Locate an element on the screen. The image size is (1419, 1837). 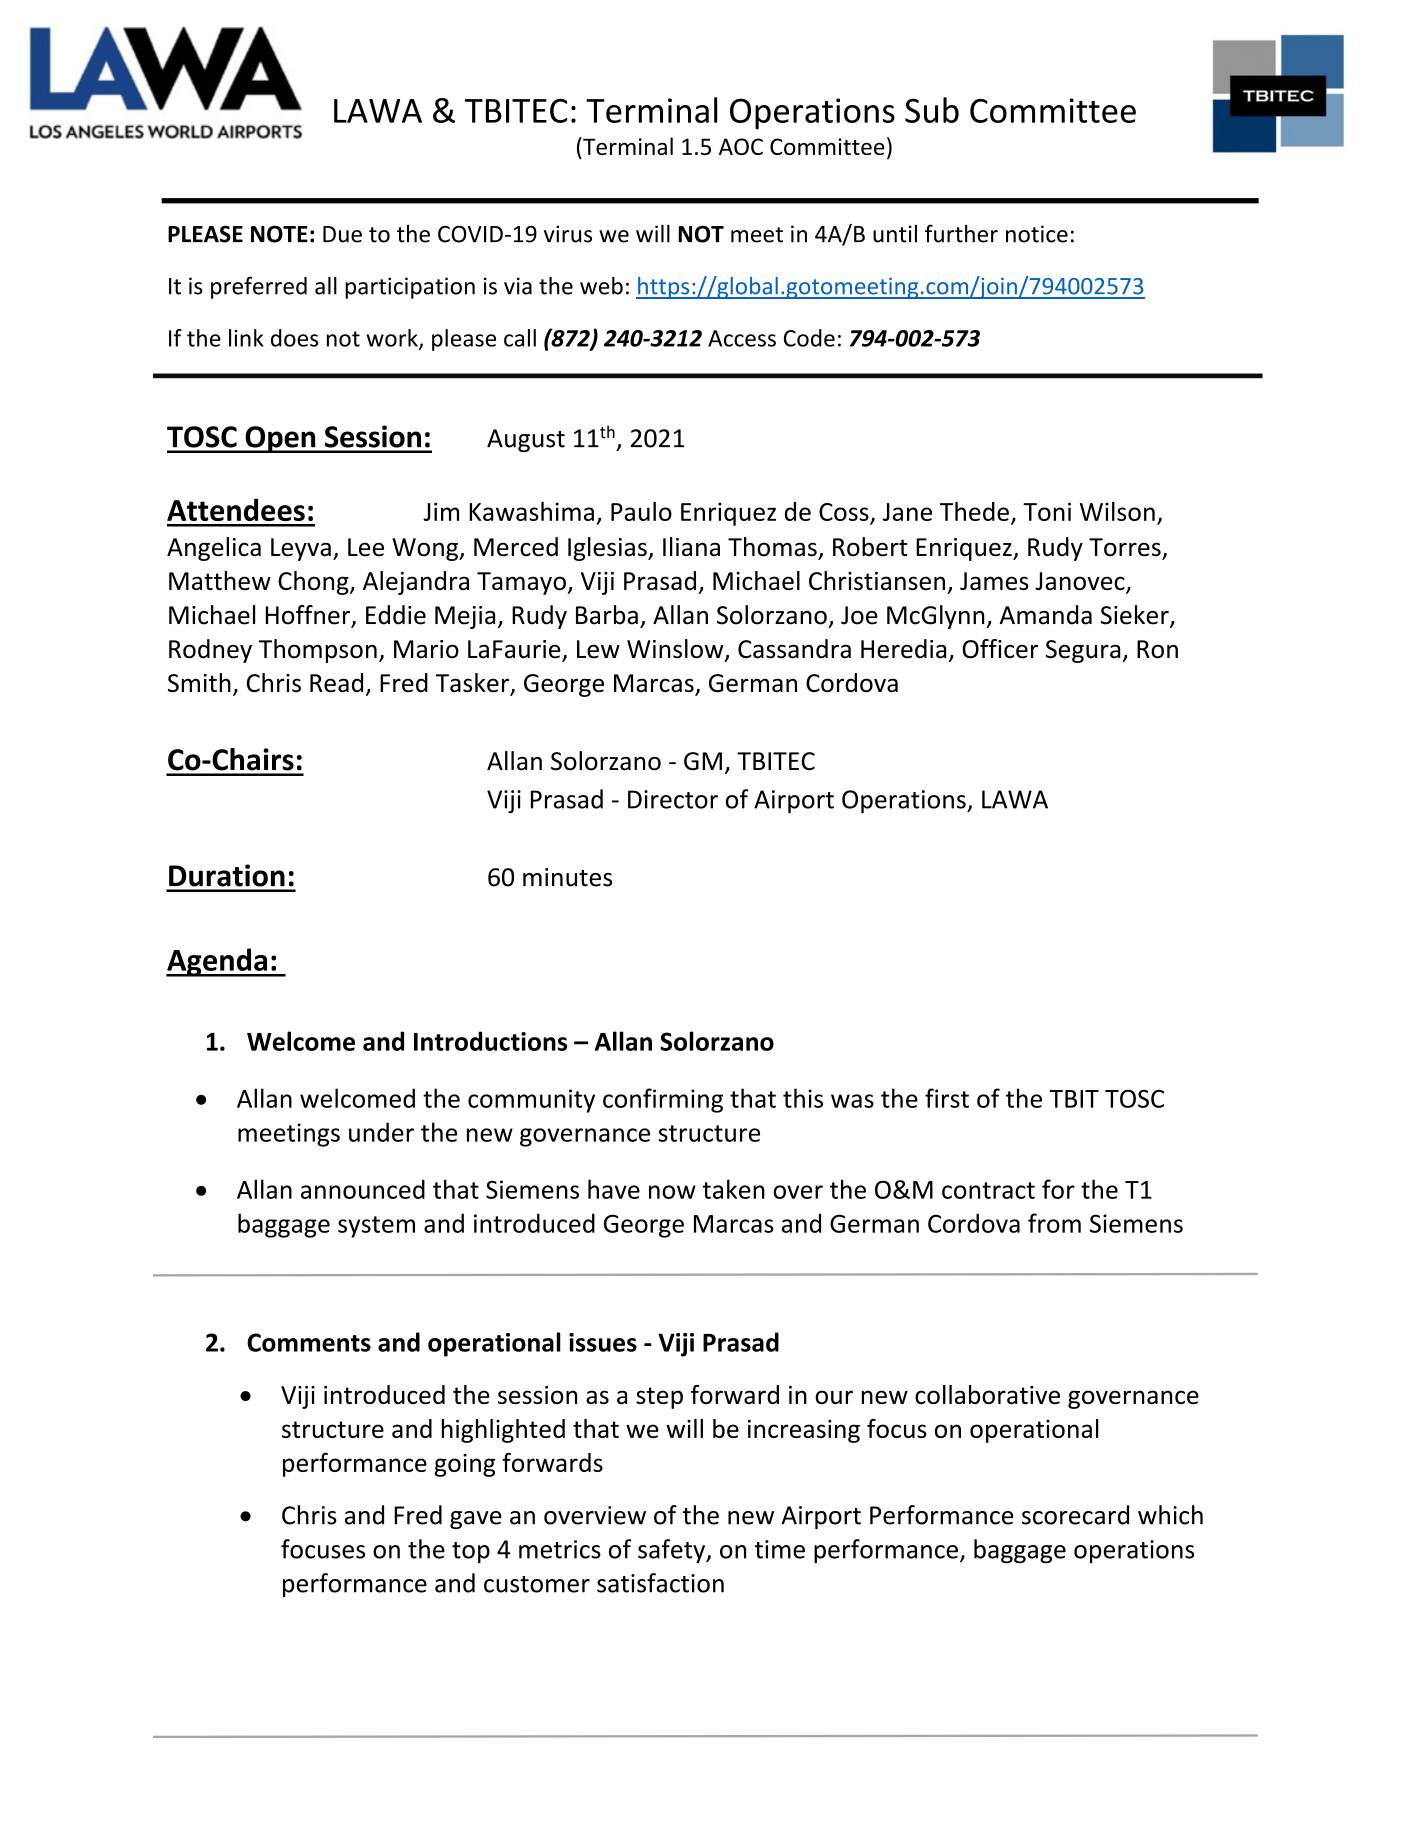
Agenda is located at coordinates (218, 962).
